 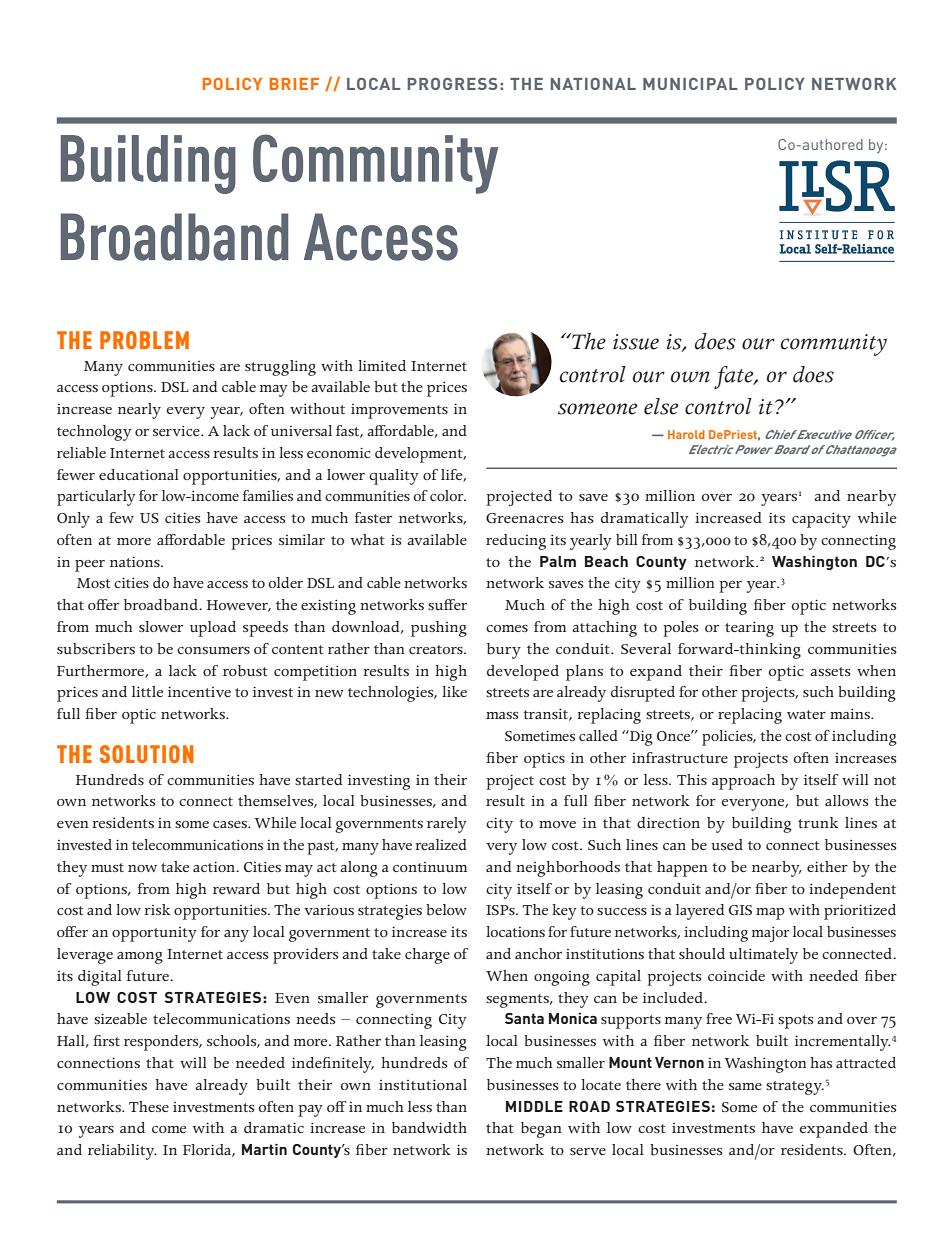 What do you see at coordinates (735, 377) in the document?
I see `fate` at bounding box center [735, 377].
